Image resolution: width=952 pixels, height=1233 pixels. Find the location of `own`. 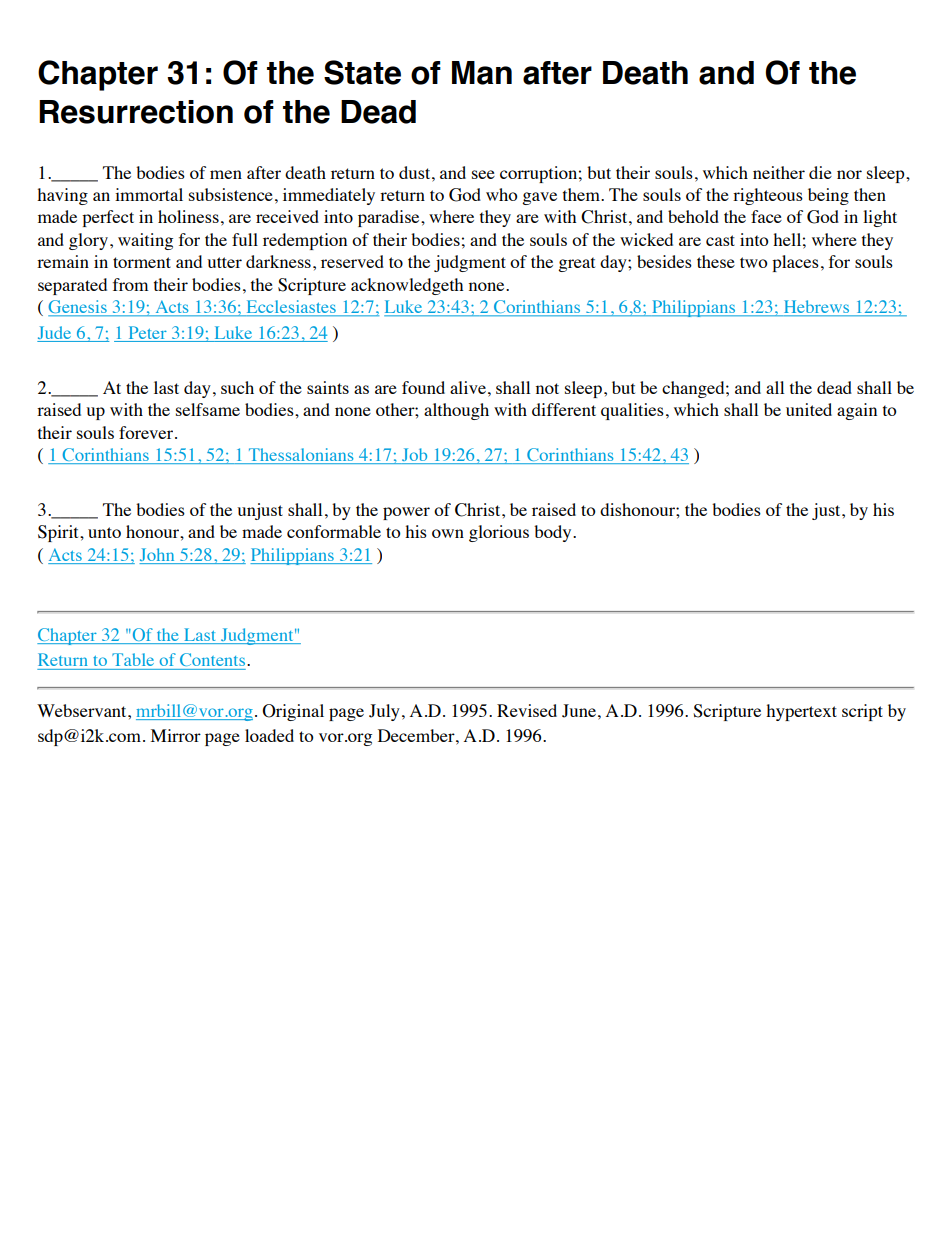

own is located at coordinates (448, 533).
